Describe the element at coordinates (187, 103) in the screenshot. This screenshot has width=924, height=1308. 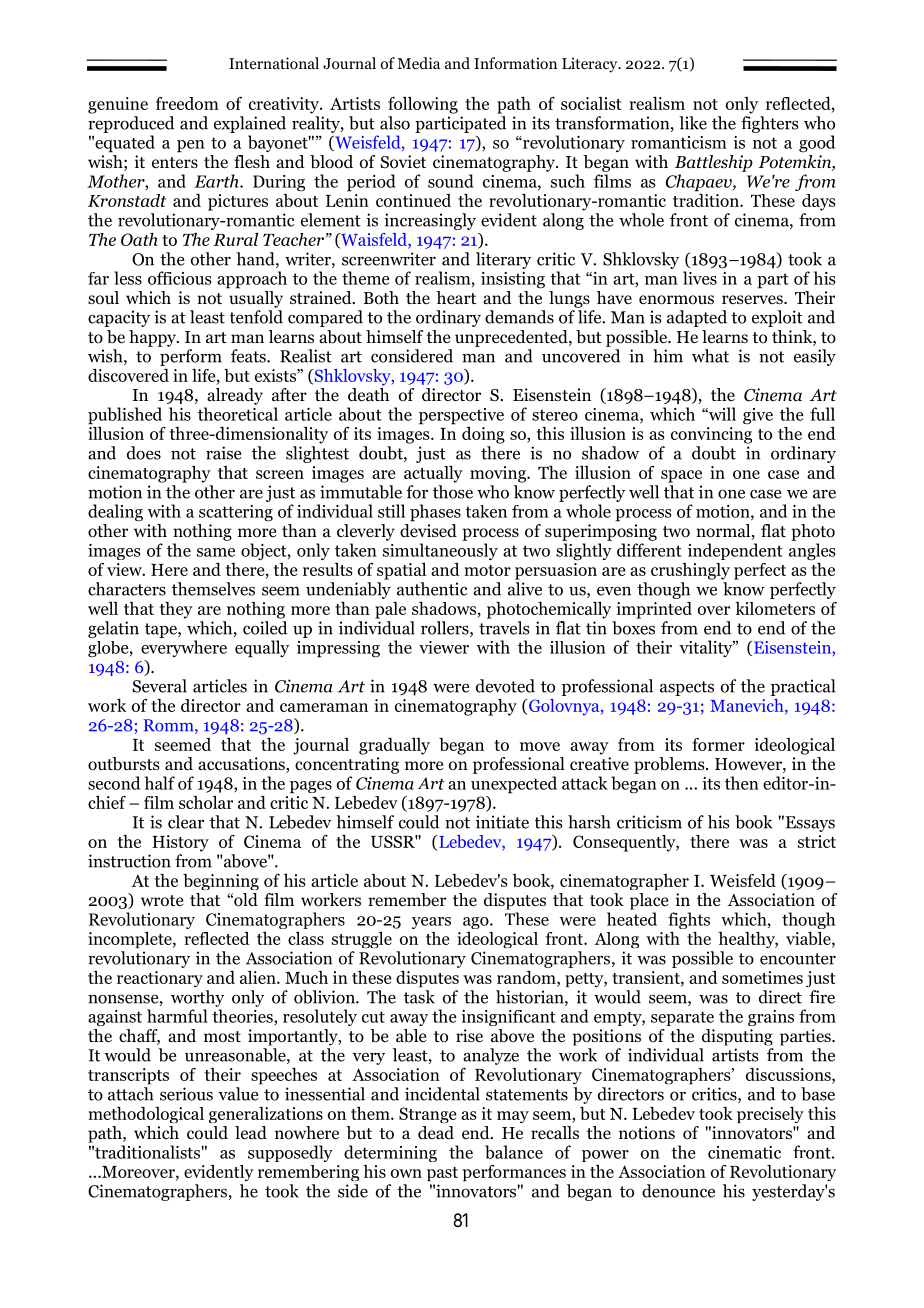
I see `freedom` at that location.
